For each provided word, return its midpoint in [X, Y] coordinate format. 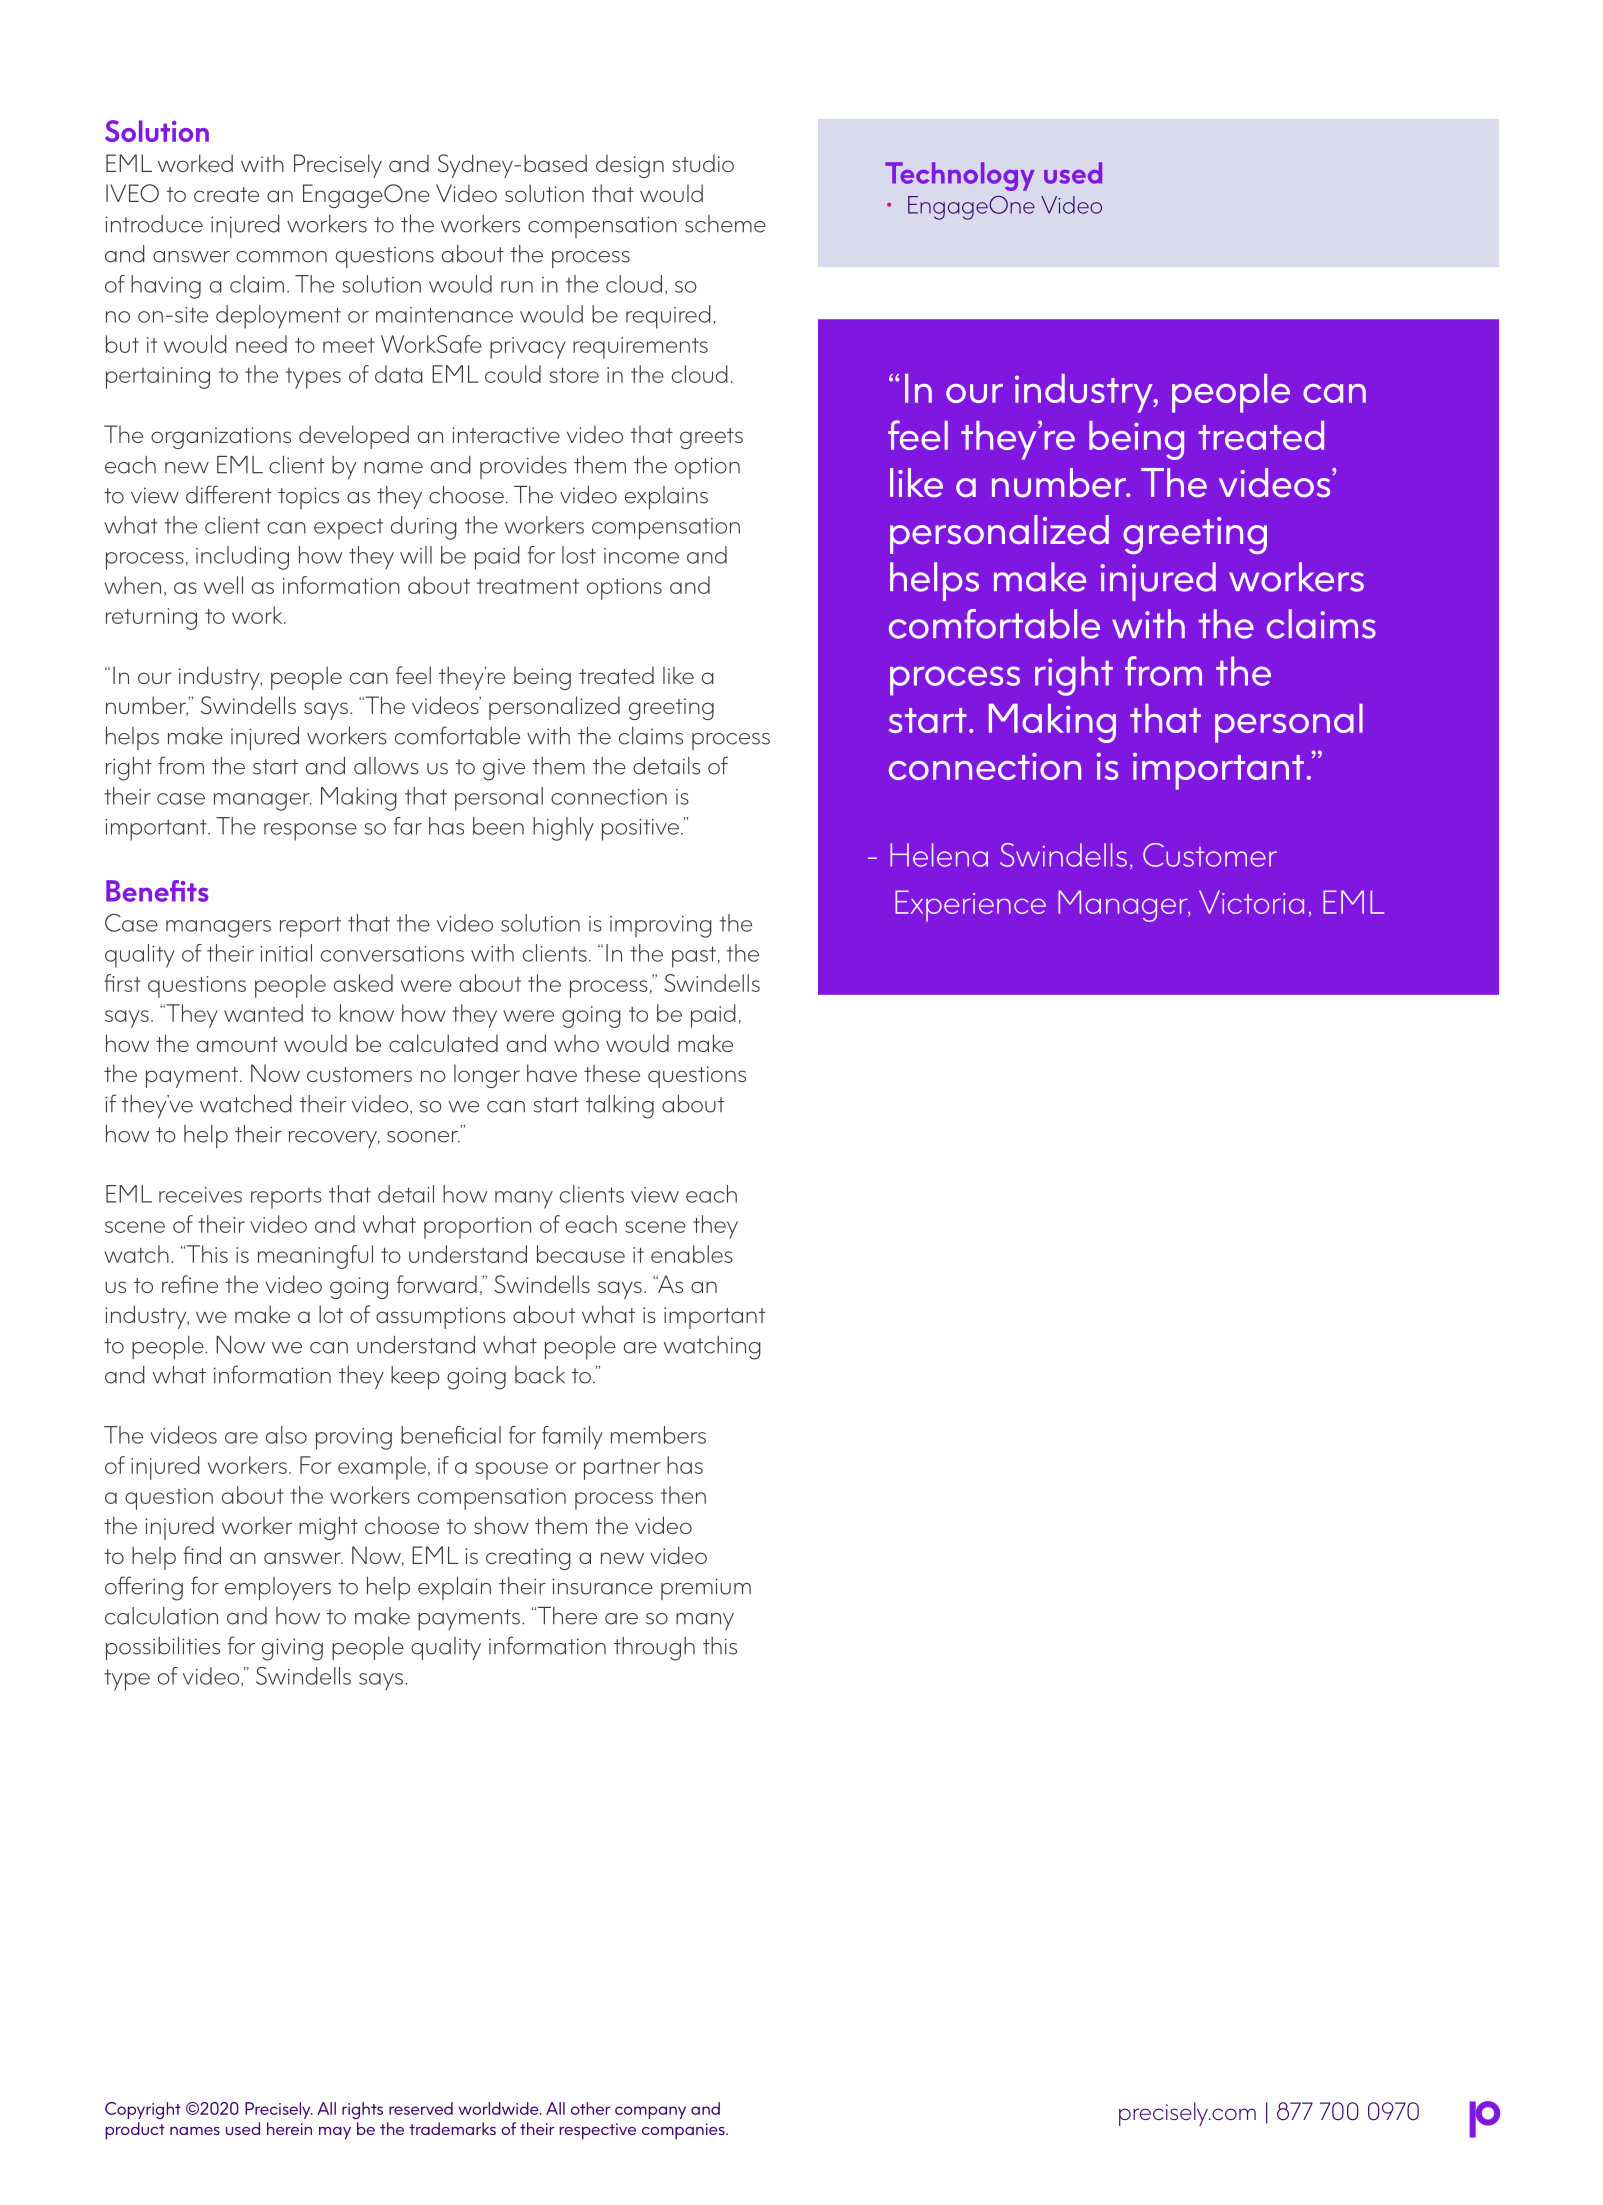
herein [289, 2128]
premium [706, 1589]
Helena [939, 855]
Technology [960, 176]
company [650, 2112]
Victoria [1251, 902]
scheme [725, 224]
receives [200, 1195]
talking [620, 1107]
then [683, 1495]
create [226, 194]
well [223, 585]
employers [278, 1588]
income [641, 556]
